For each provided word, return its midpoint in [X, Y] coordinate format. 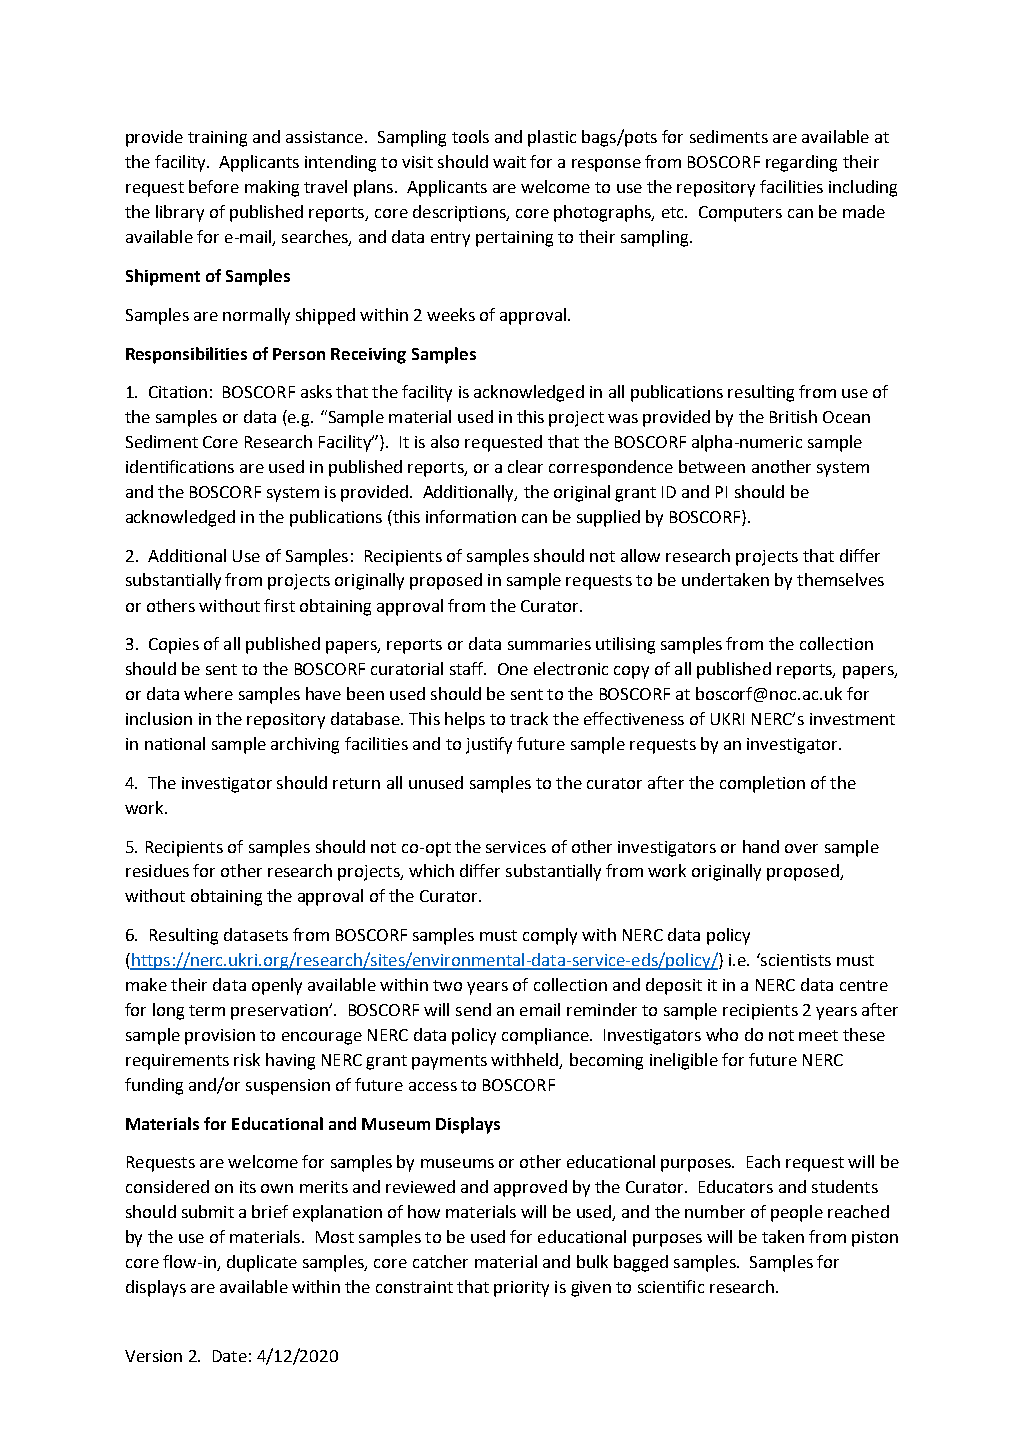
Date [230, 1356]
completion [762, 784]
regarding [801, 163]
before [214, 186]
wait [509, 162]
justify [489, 745]
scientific [671, 1286]
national [175, 743]
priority [521, 1289]
